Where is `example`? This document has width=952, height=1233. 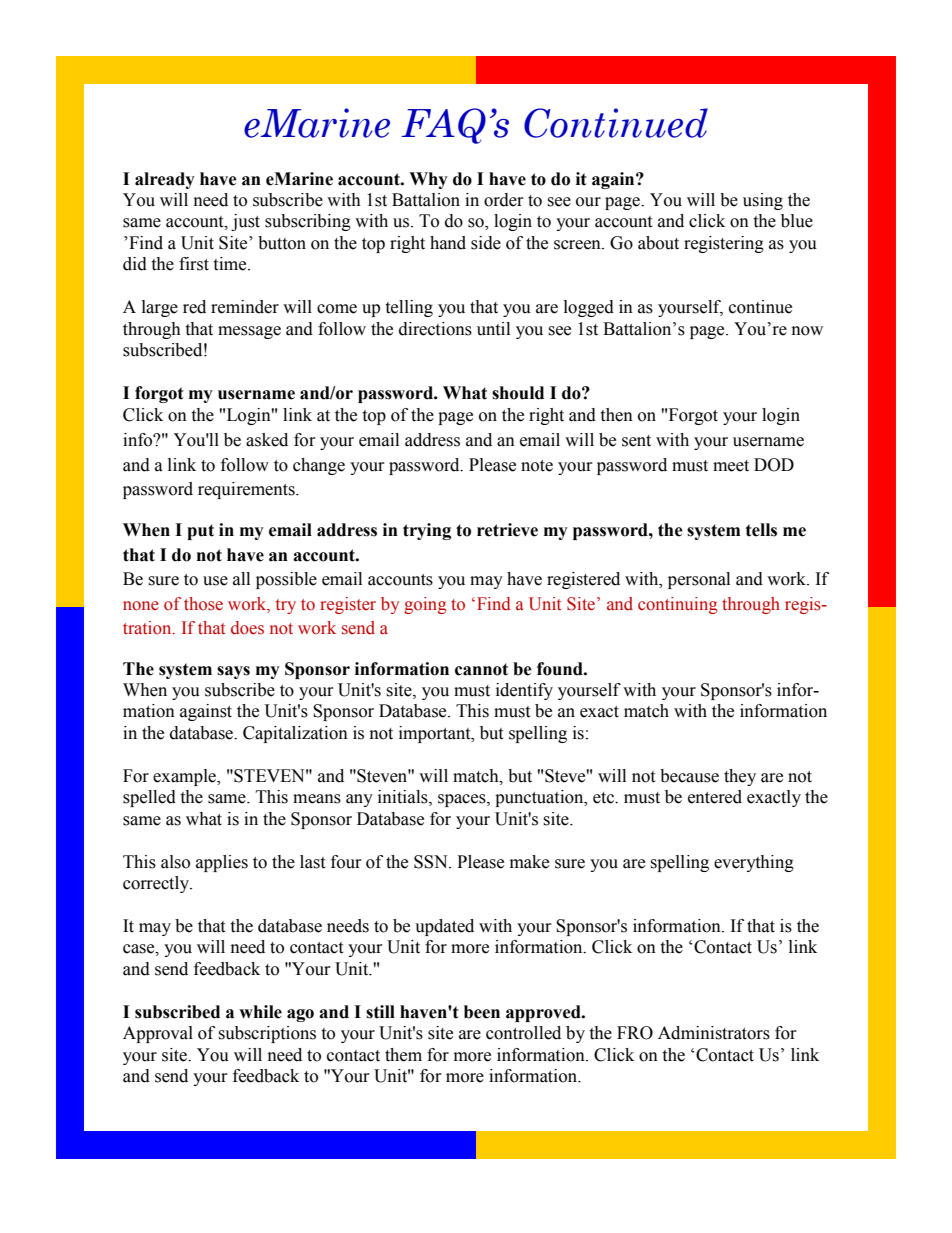
example is located at coordinates (186, 777).
